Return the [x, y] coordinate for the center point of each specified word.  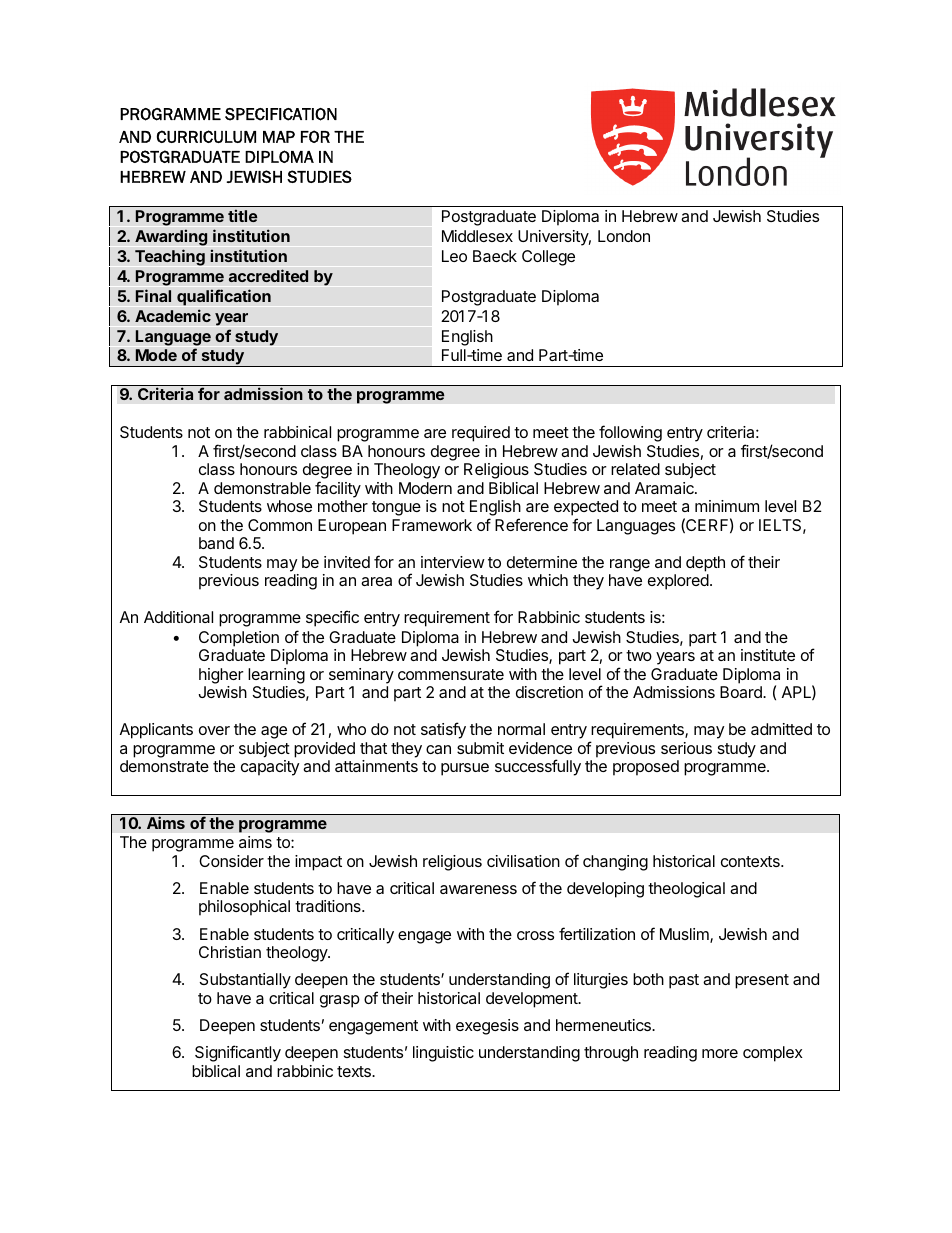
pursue [465, 769]
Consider [231, 861]
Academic [173, 315]
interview [453, 562]
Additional [178, 617]
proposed [646, 768]
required [481, 434]
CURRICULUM [206, 136]
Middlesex [477, 236]
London [624, 236]
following [630, 433]
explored [679, 582]
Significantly [238, 1053]
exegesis [487, 1027]
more [720, 1053]
